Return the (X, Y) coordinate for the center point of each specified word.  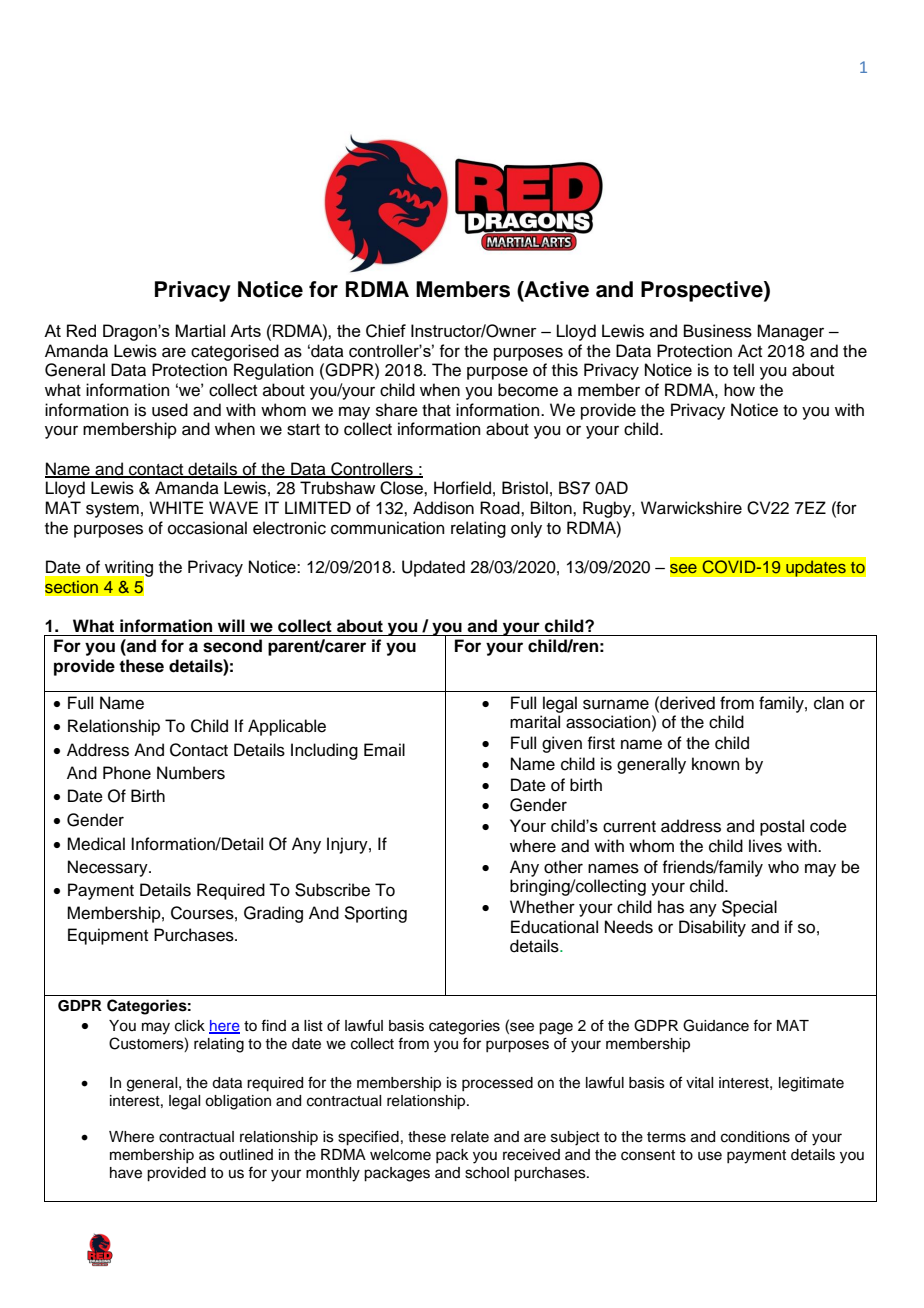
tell (743, 370)
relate (470, 1137)
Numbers (191, 773)
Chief (386, 331)
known (716, 764)
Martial (200, 330)
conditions (755, 1137)
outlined (246, 1155)
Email (384, 749)
